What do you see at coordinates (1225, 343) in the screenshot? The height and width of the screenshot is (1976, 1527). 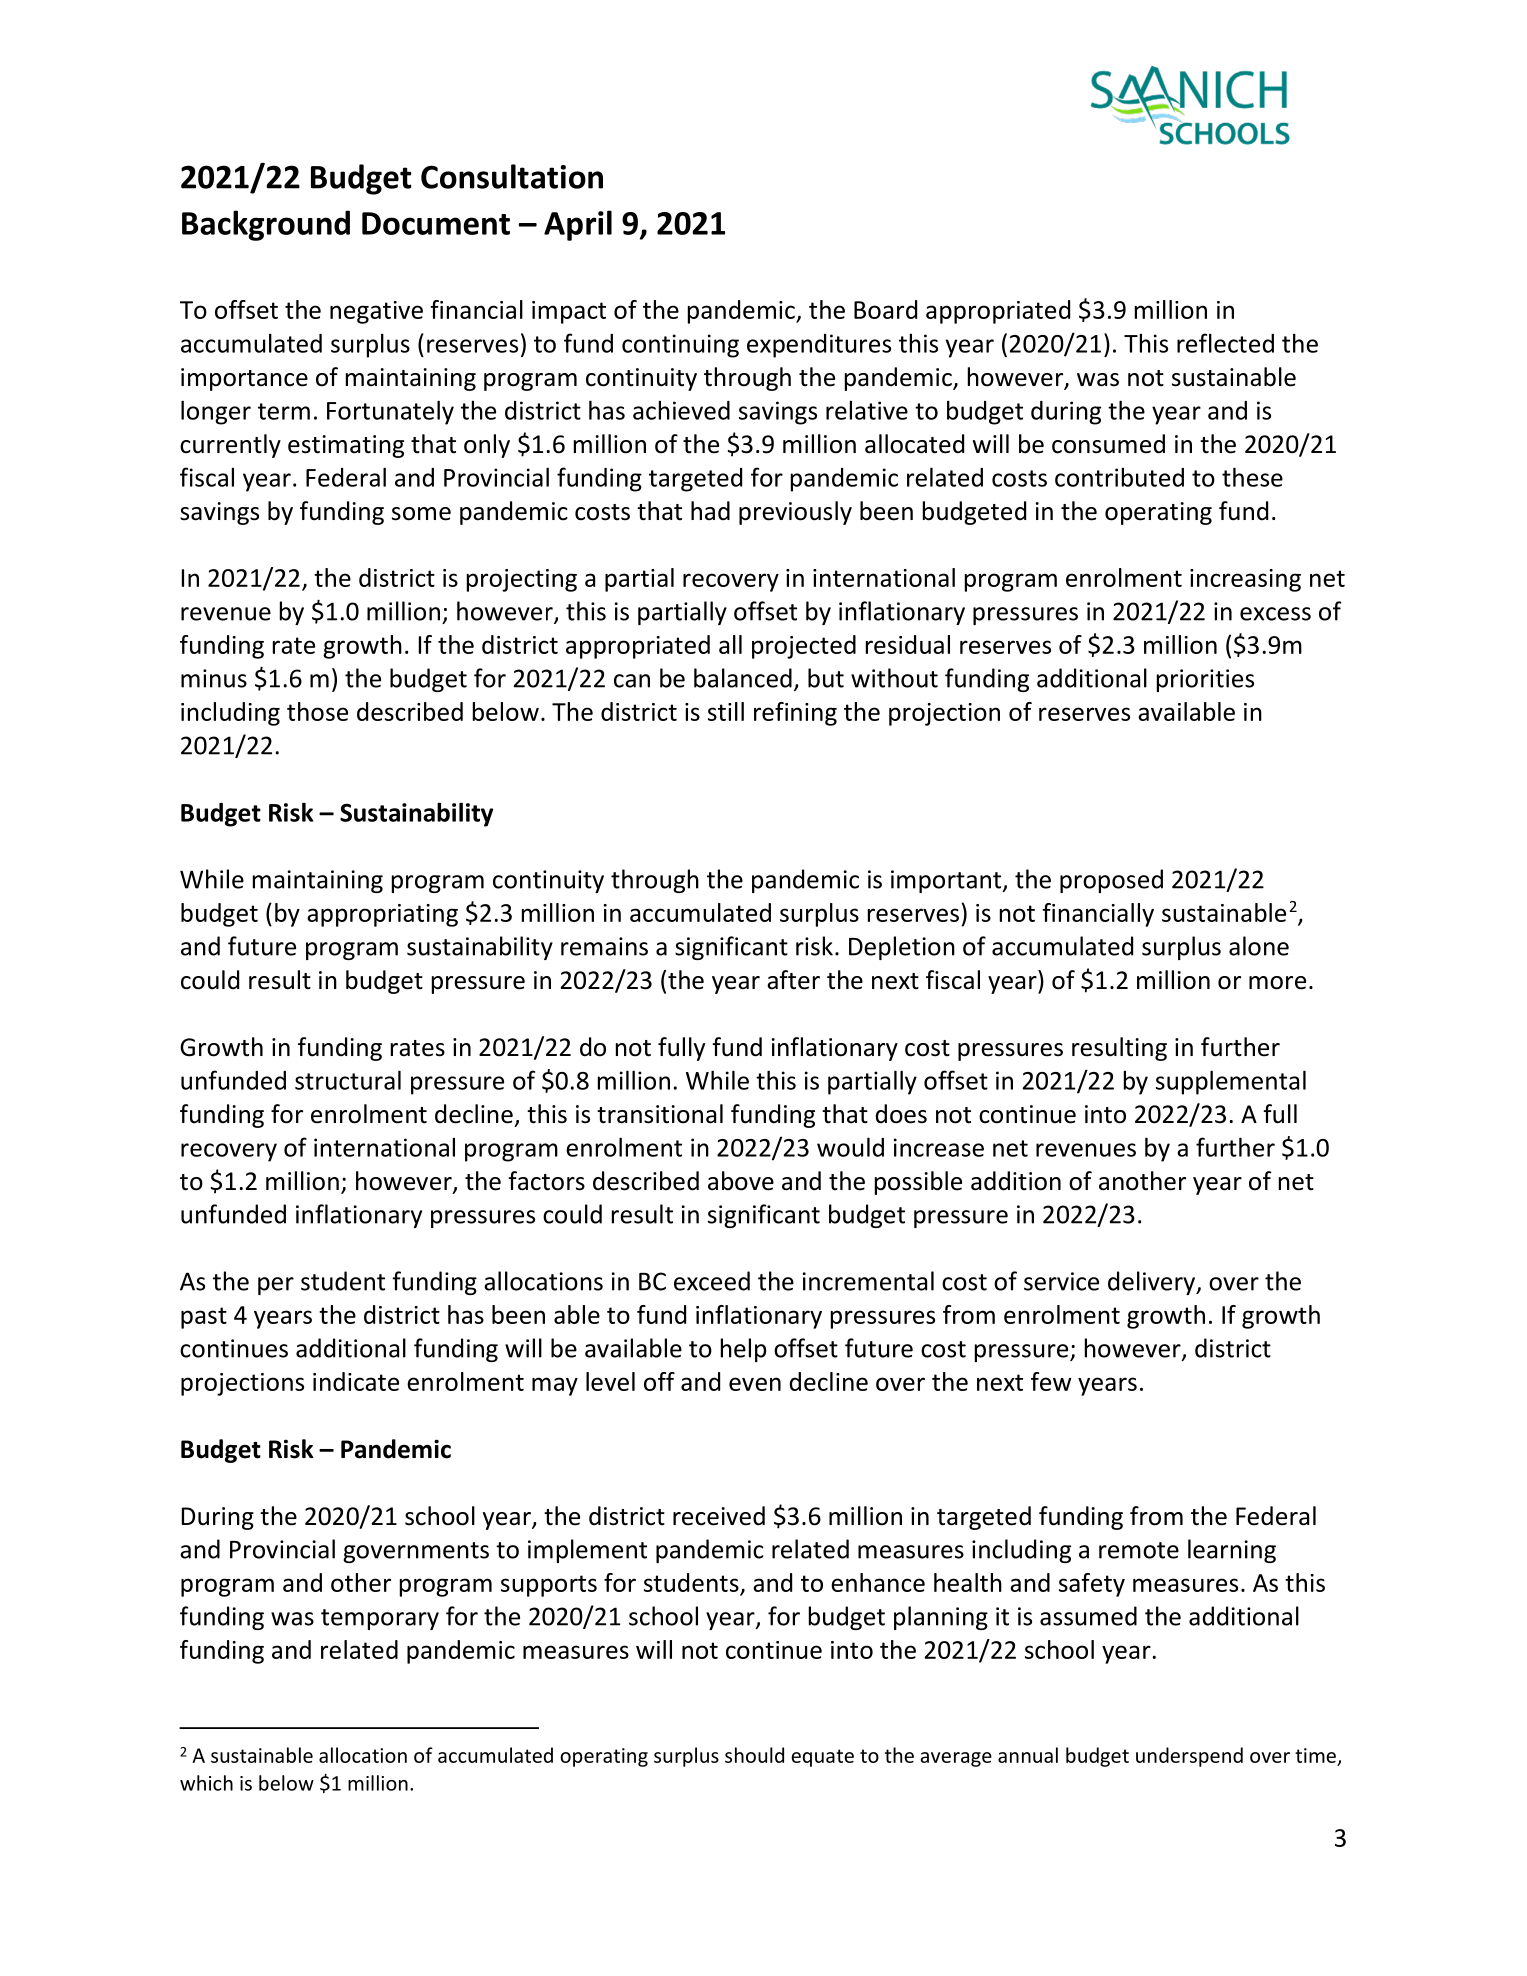 I see `reflected` at bounding box center [1225, 343].
